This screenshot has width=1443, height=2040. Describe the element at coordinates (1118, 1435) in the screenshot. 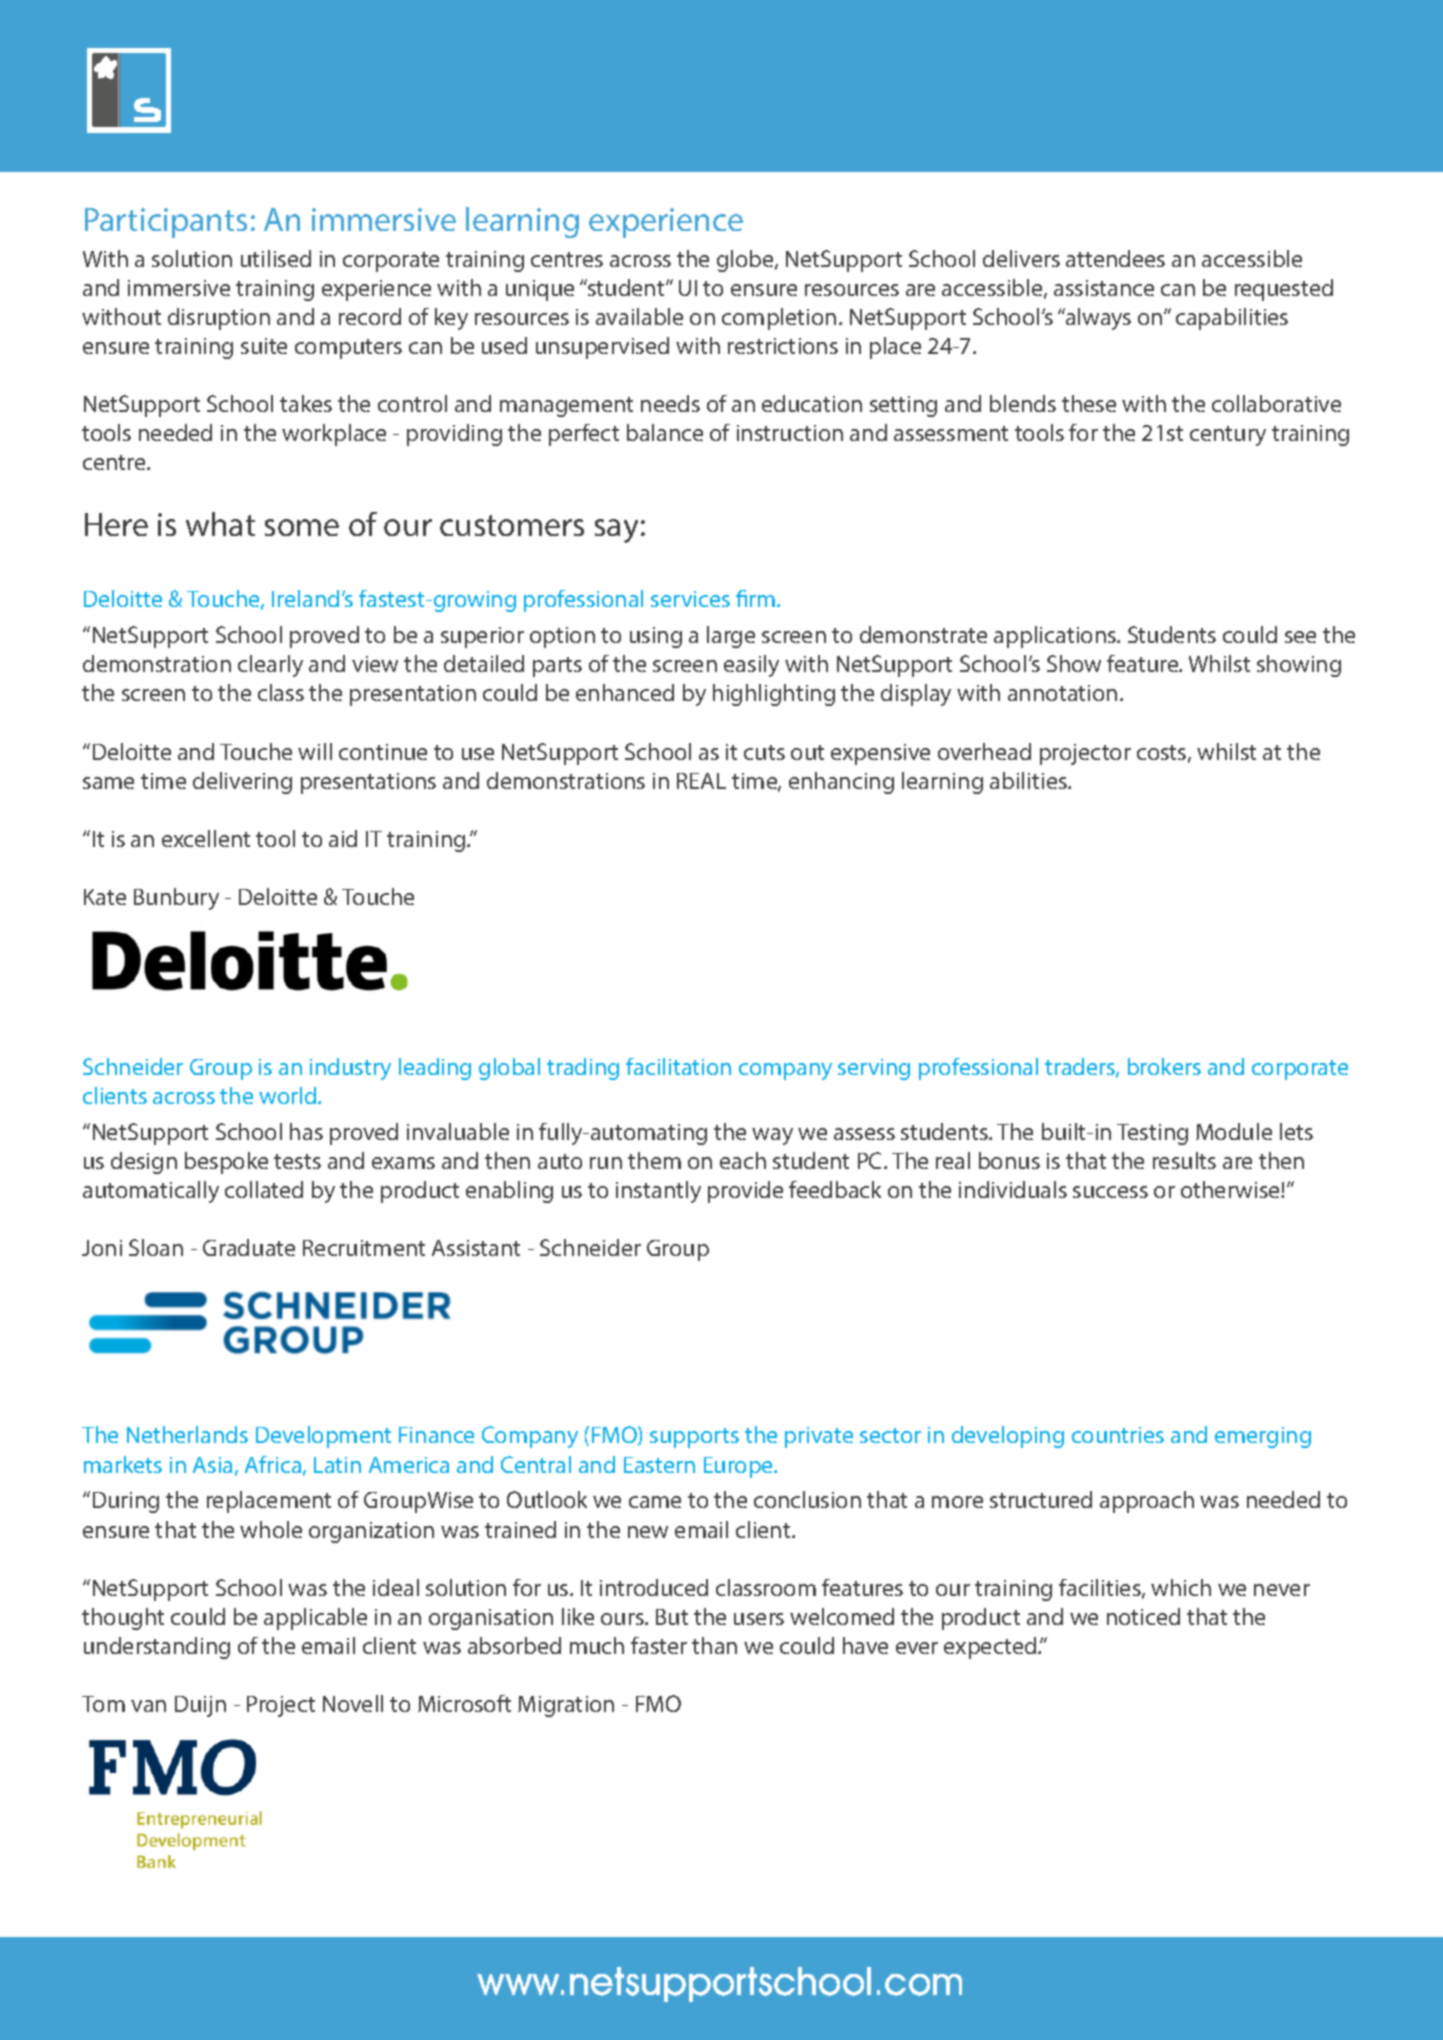

I see `countries` at that location.
